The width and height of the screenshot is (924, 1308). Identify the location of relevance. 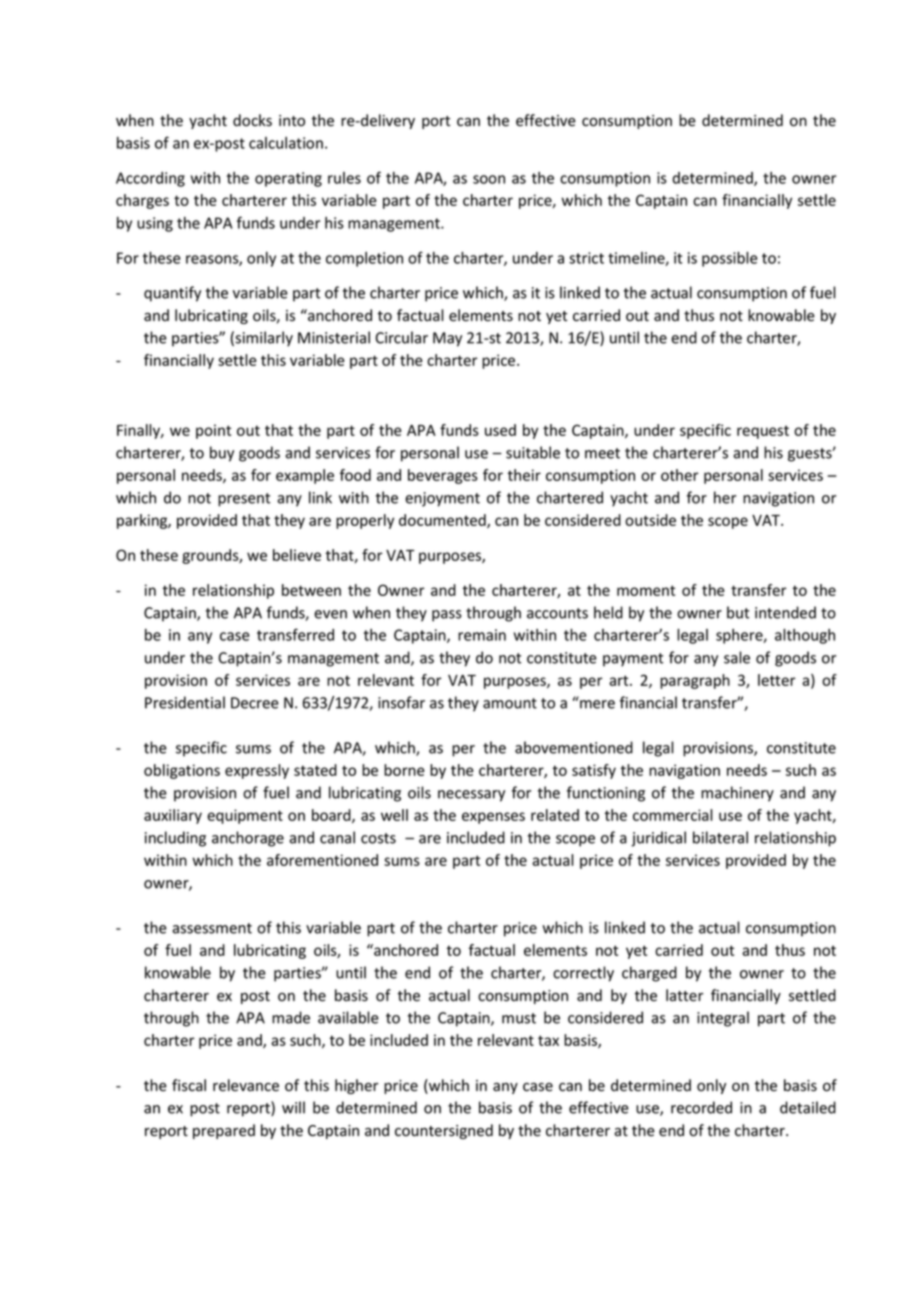
(246, 1085).
